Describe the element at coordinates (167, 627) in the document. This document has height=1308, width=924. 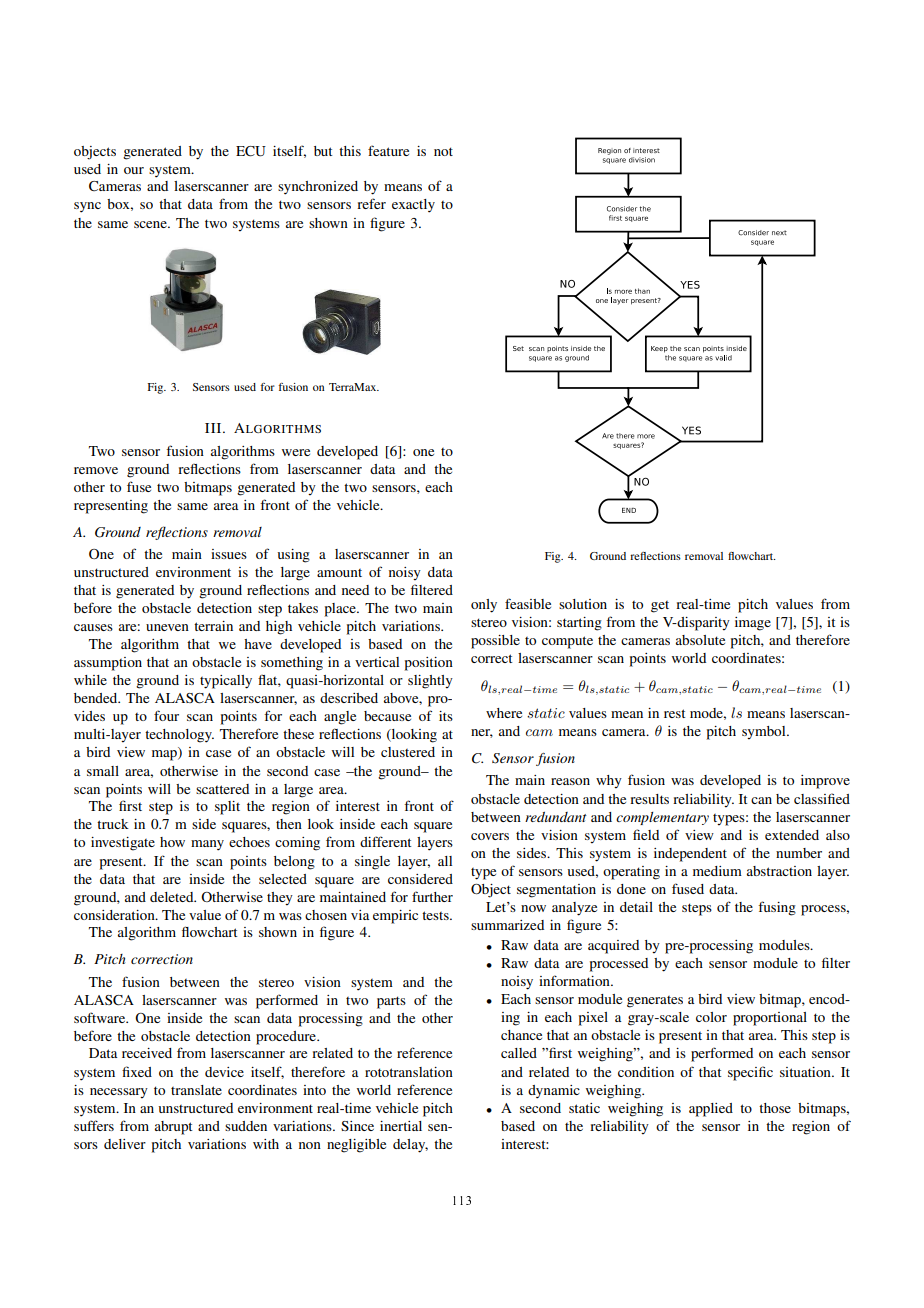
I see `uneven` at that location.
